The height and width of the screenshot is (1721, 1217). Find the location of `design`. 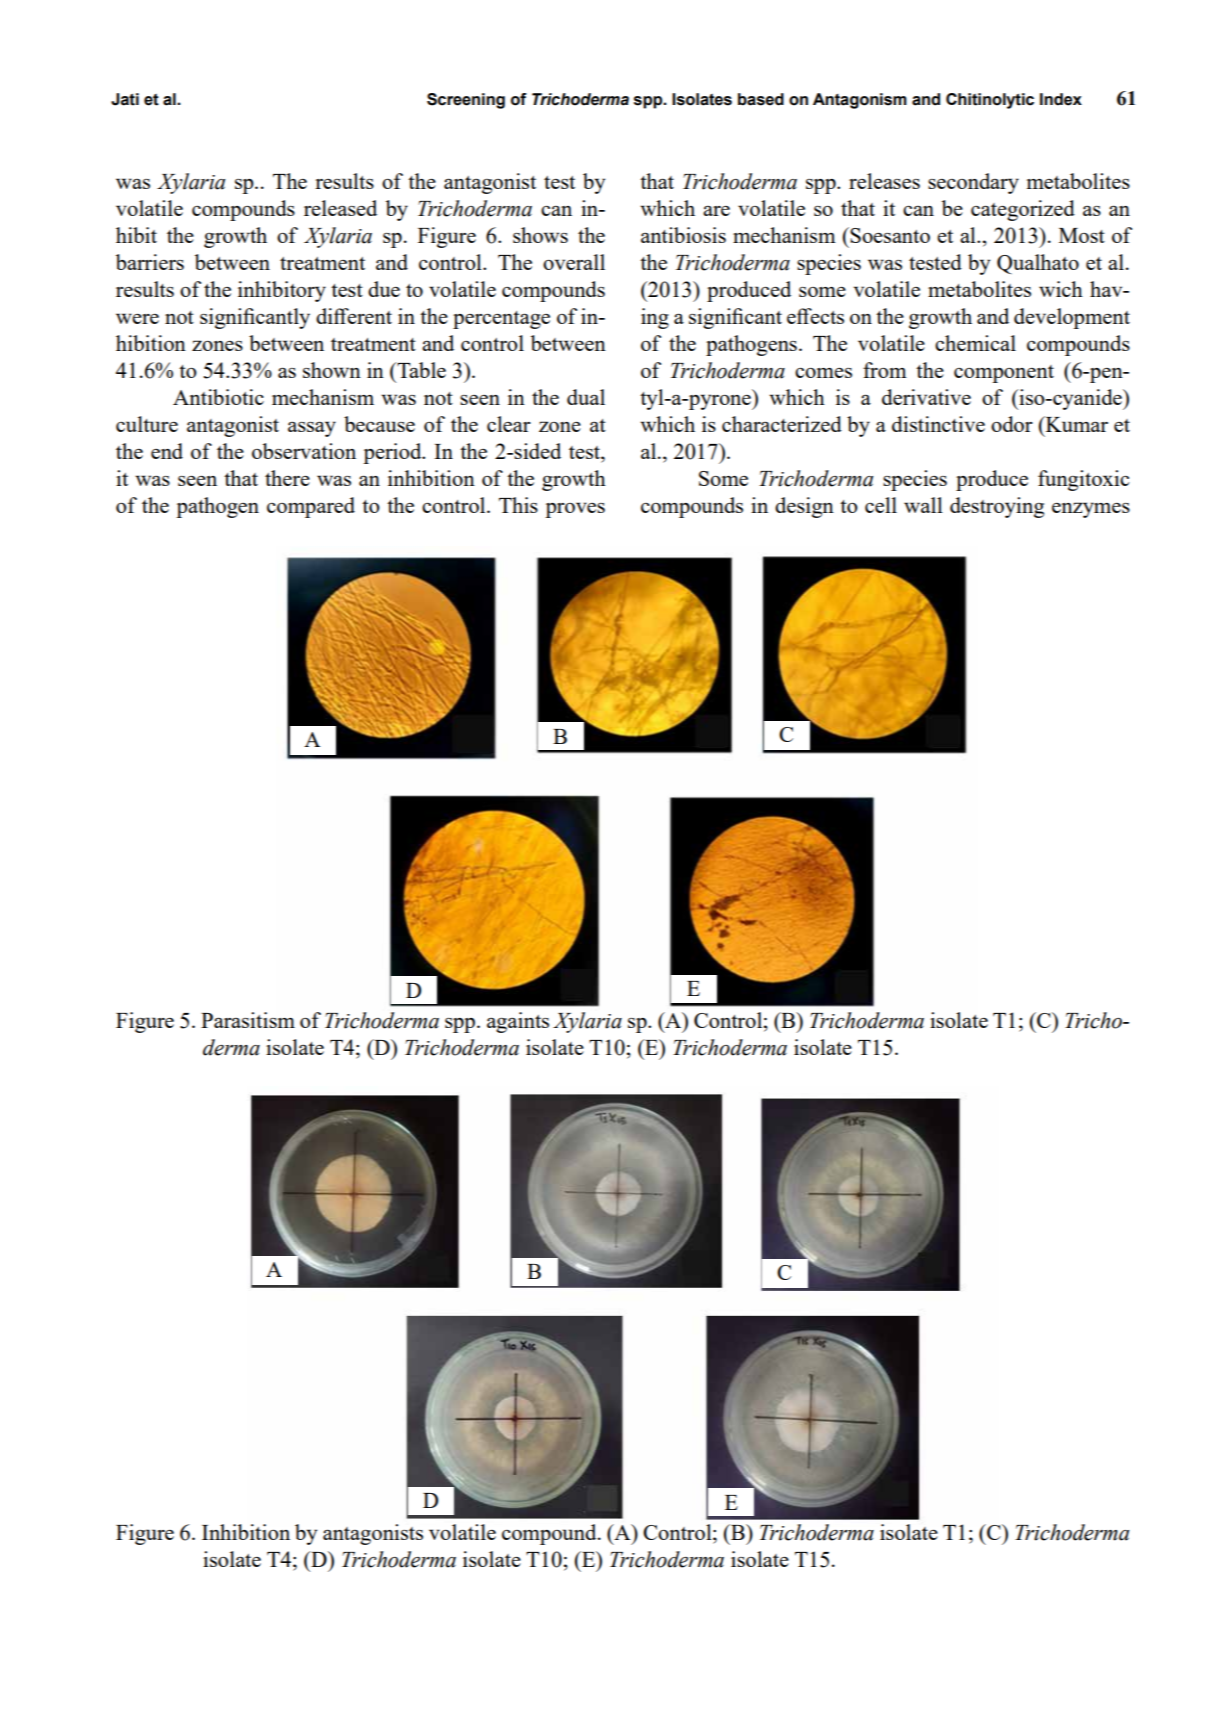

design is located at coordinates (804, 507).
